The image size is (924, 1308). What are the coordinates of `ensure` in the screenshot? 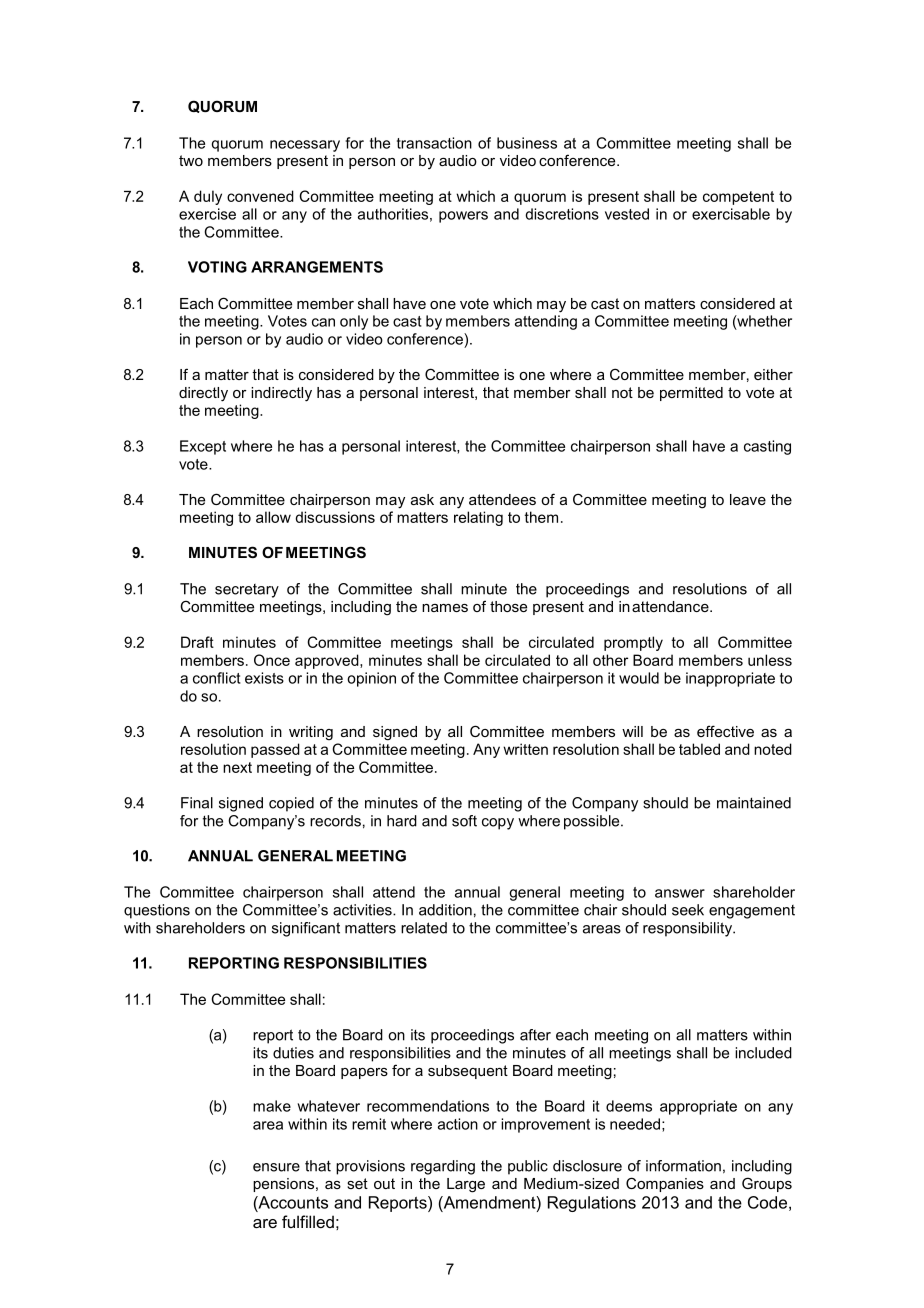 It's located at (276, 1167).
